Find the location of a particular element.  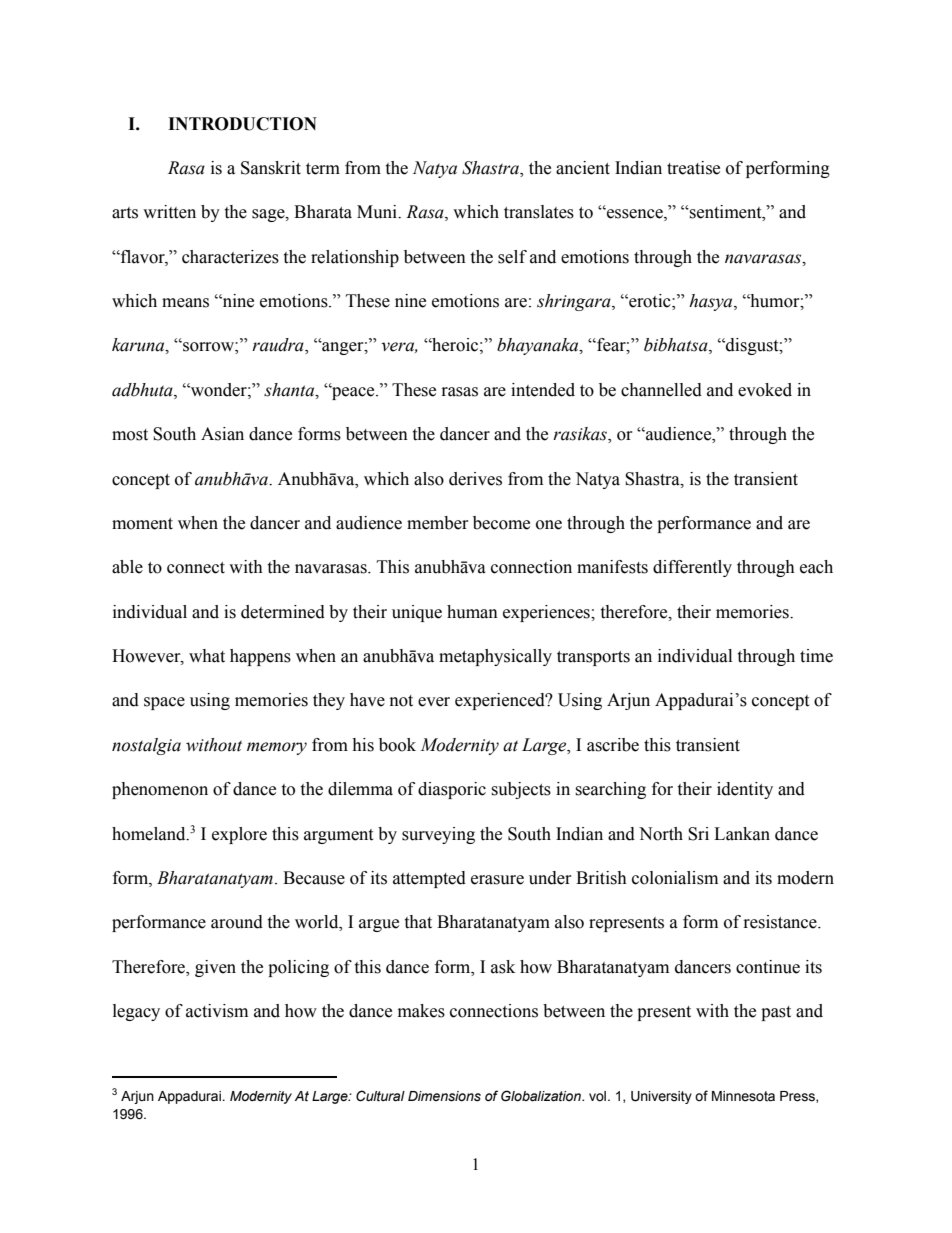

INTRODUCTION is located at coordinates (242, 124).
